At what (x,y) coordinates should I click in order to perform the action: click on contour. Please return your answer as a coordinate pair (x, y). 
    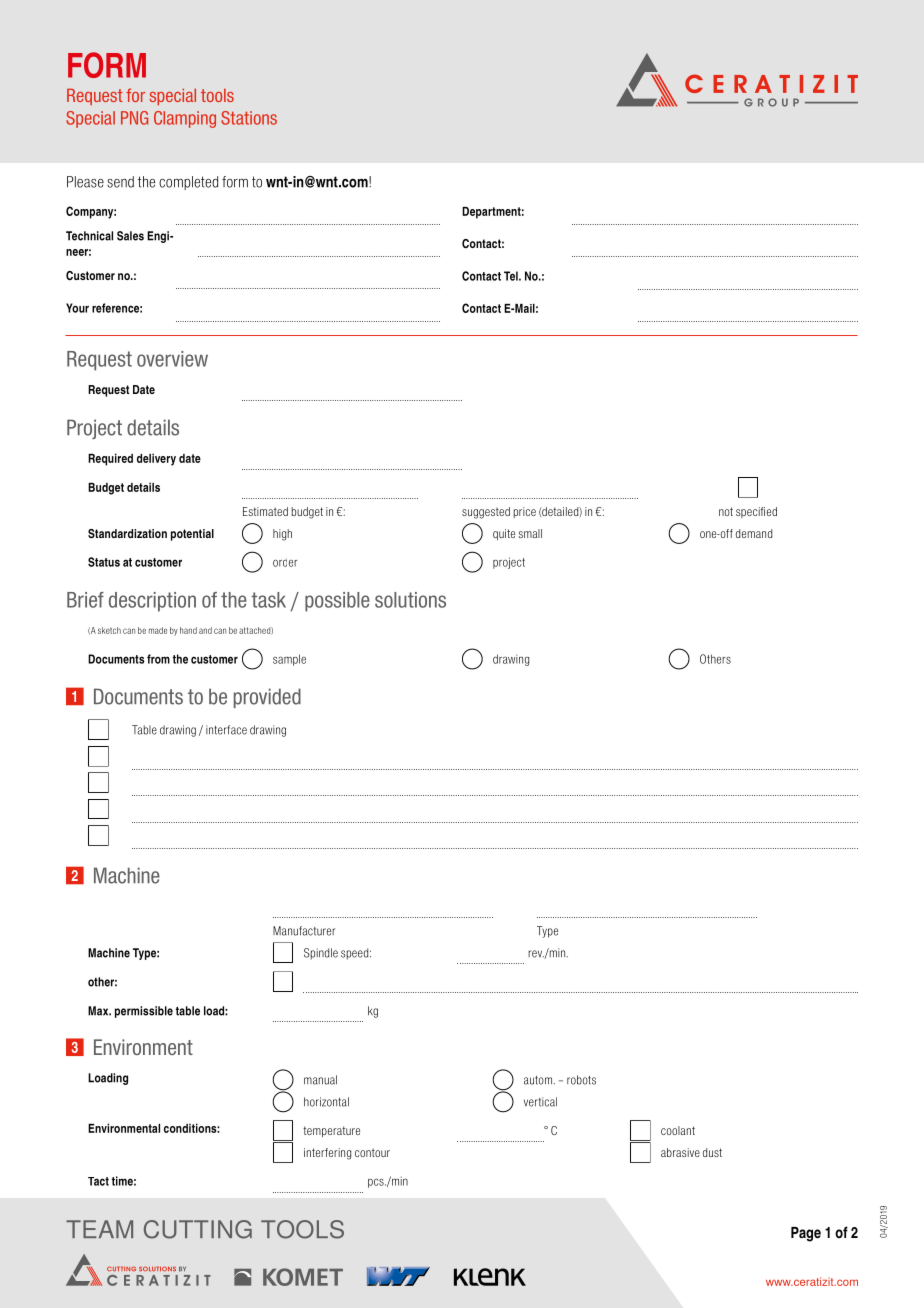
    Looking at the image, I should click on (372, 1152).
